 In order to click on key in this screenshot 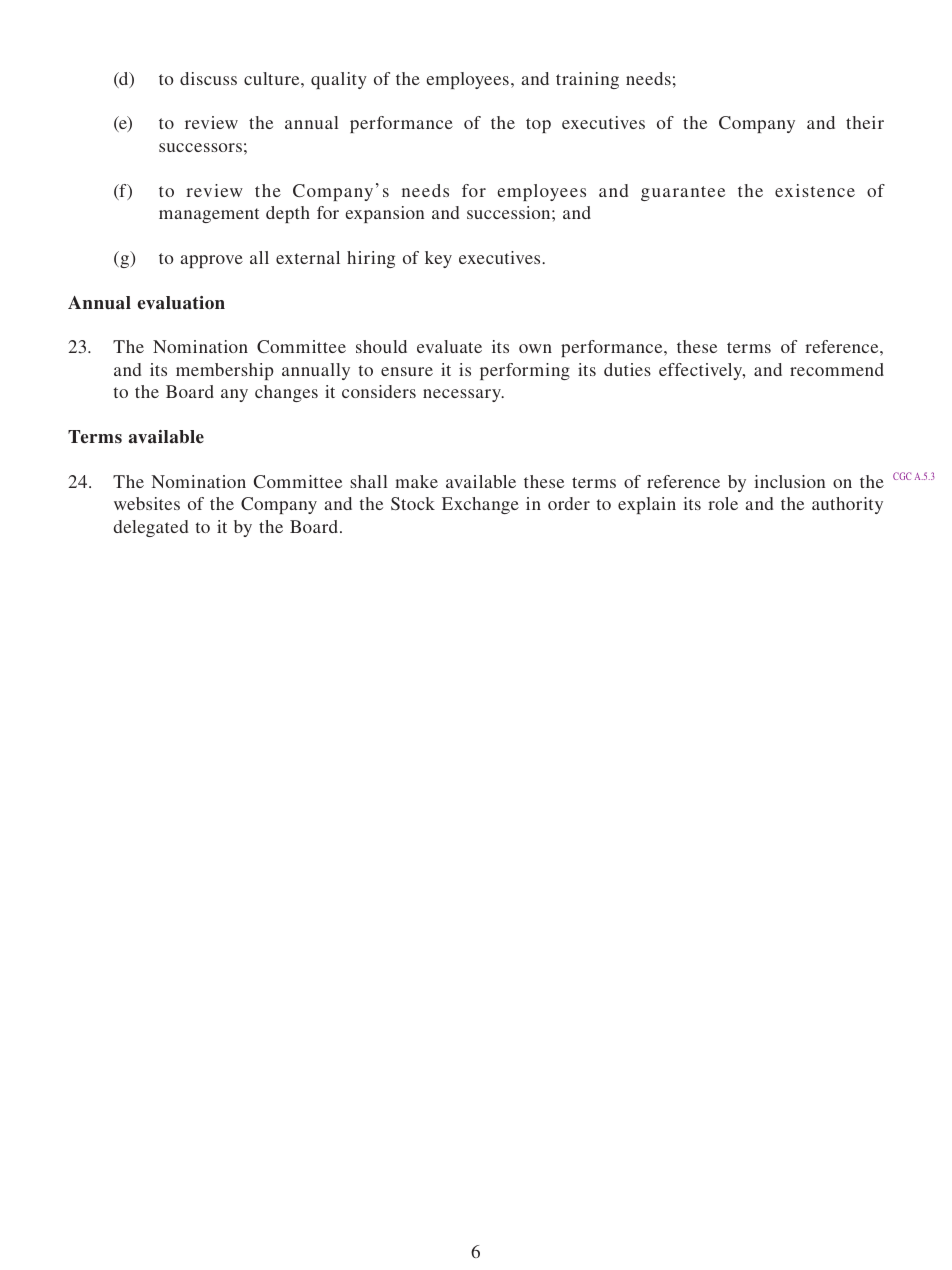, I will do `click(438, 259)`.
